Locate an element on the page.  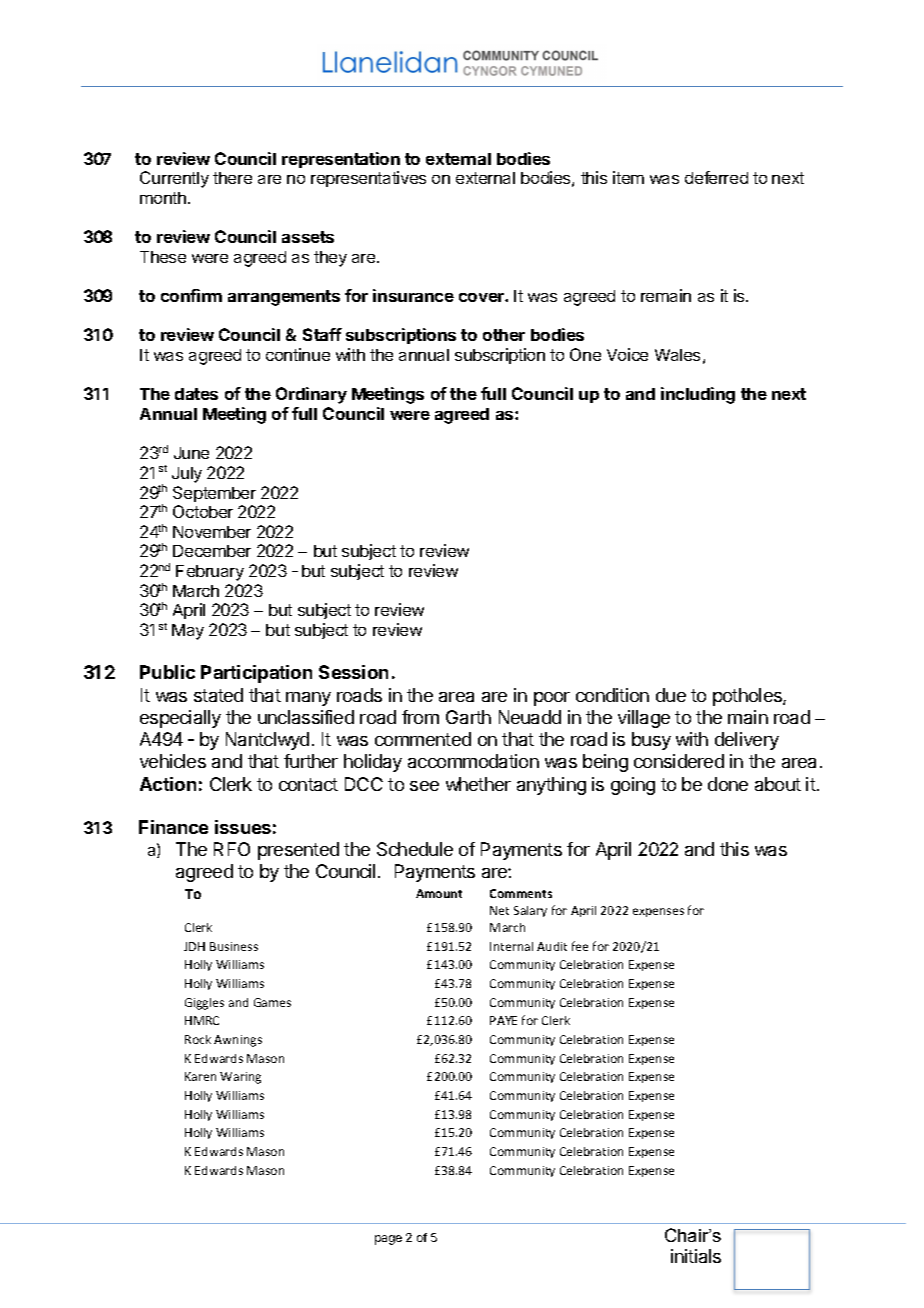
including is located at coordinates (698, 395).
